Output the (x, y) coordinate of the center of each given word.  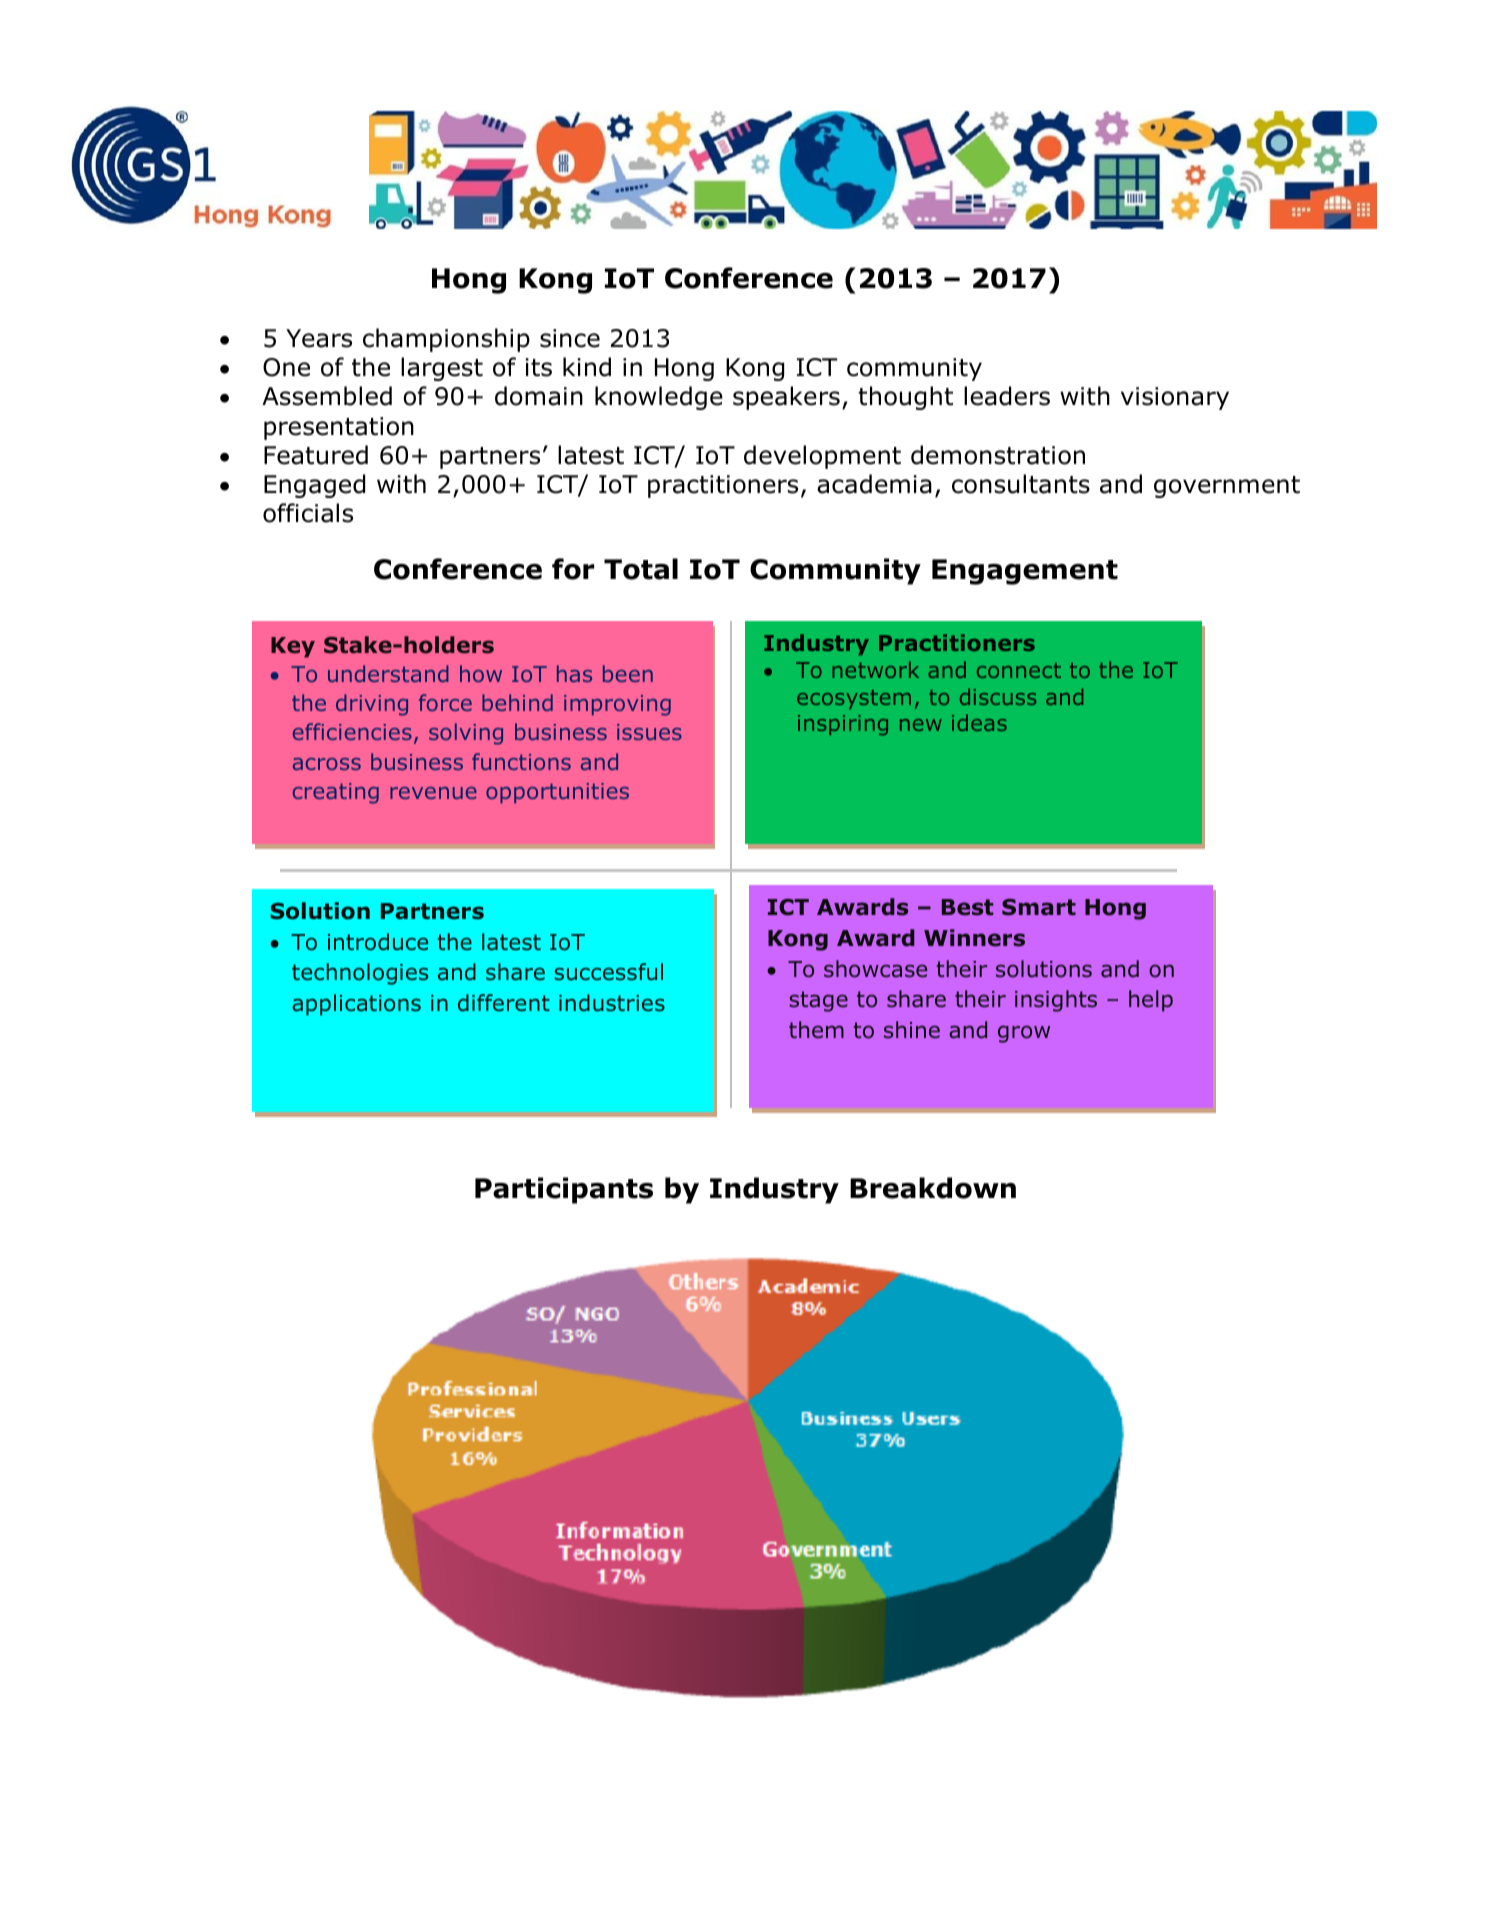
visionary (1175, 398)
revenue (433, 793)
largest (442, 369)
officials (308, 513)
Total (641, 569)
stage (818, 1001)
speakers (786, 398)
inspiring (843, 725)
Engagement (1025, 572)
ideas (979, 722)
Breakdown (933, 1188)
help (1151, 1001)
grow (1024, 1034)
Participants (564, 1190)
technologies (360, 974)
